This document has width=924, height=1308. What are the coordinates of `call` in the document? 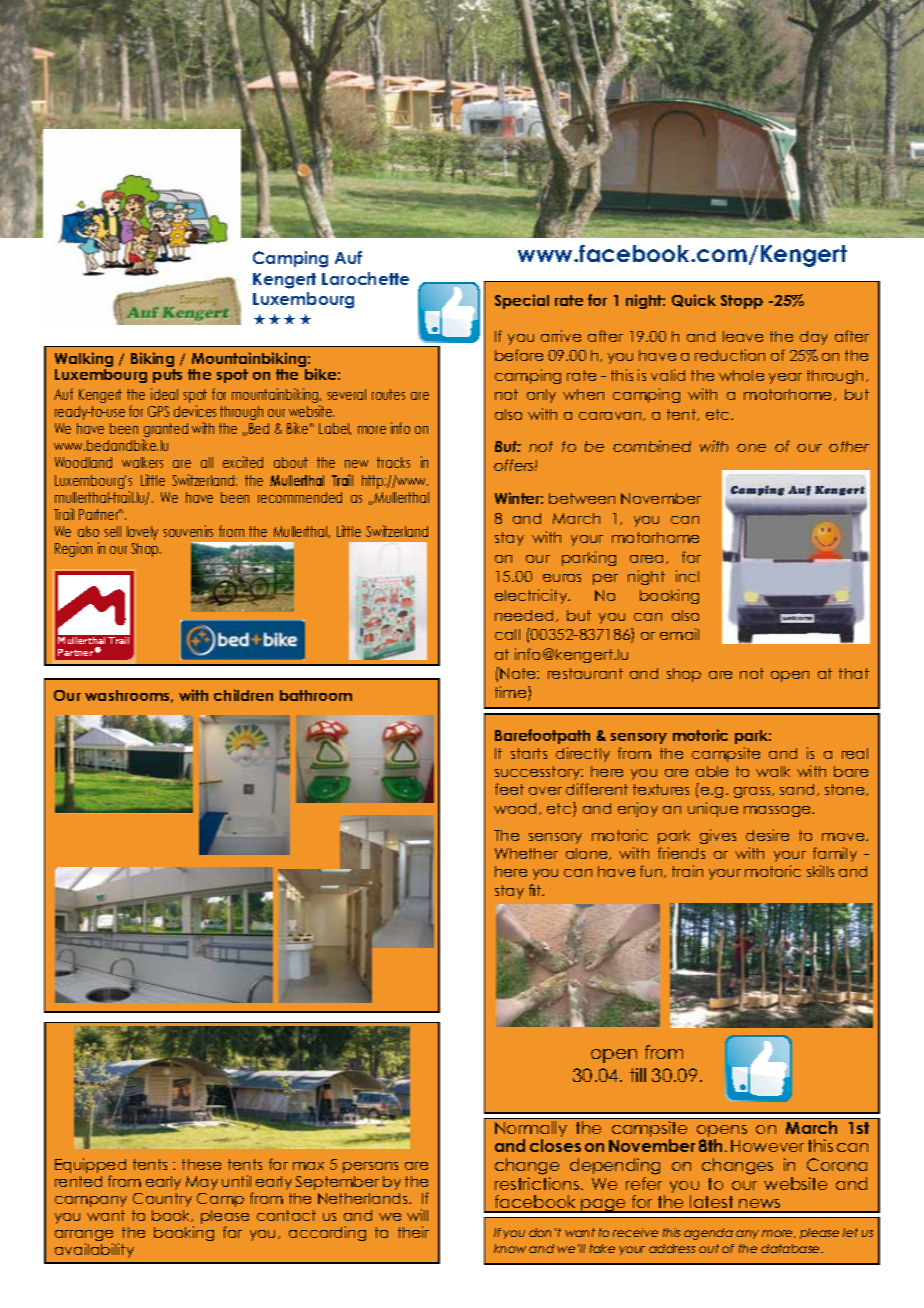 It's located at (507, 634).
